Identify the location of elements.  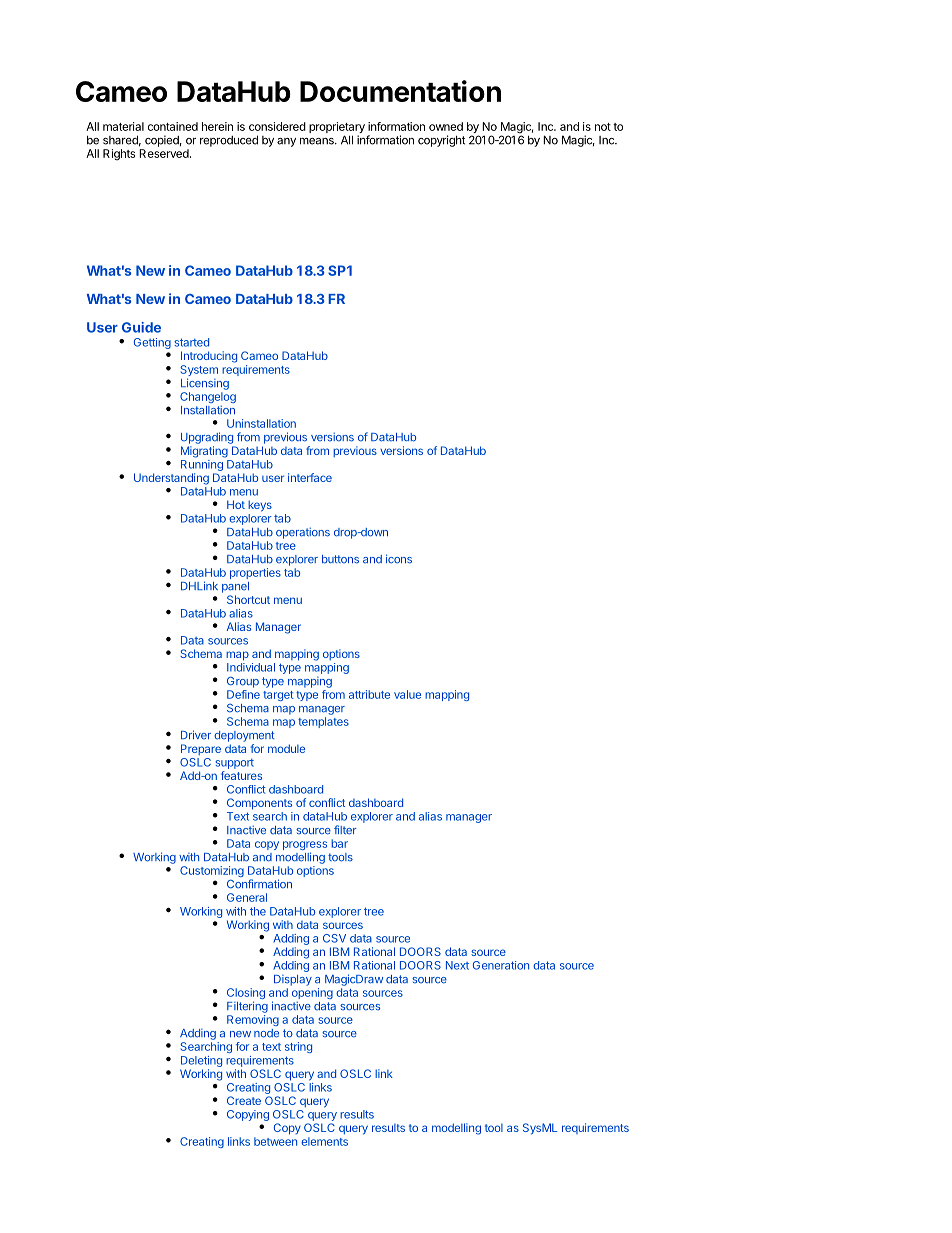
(324, 1141).
